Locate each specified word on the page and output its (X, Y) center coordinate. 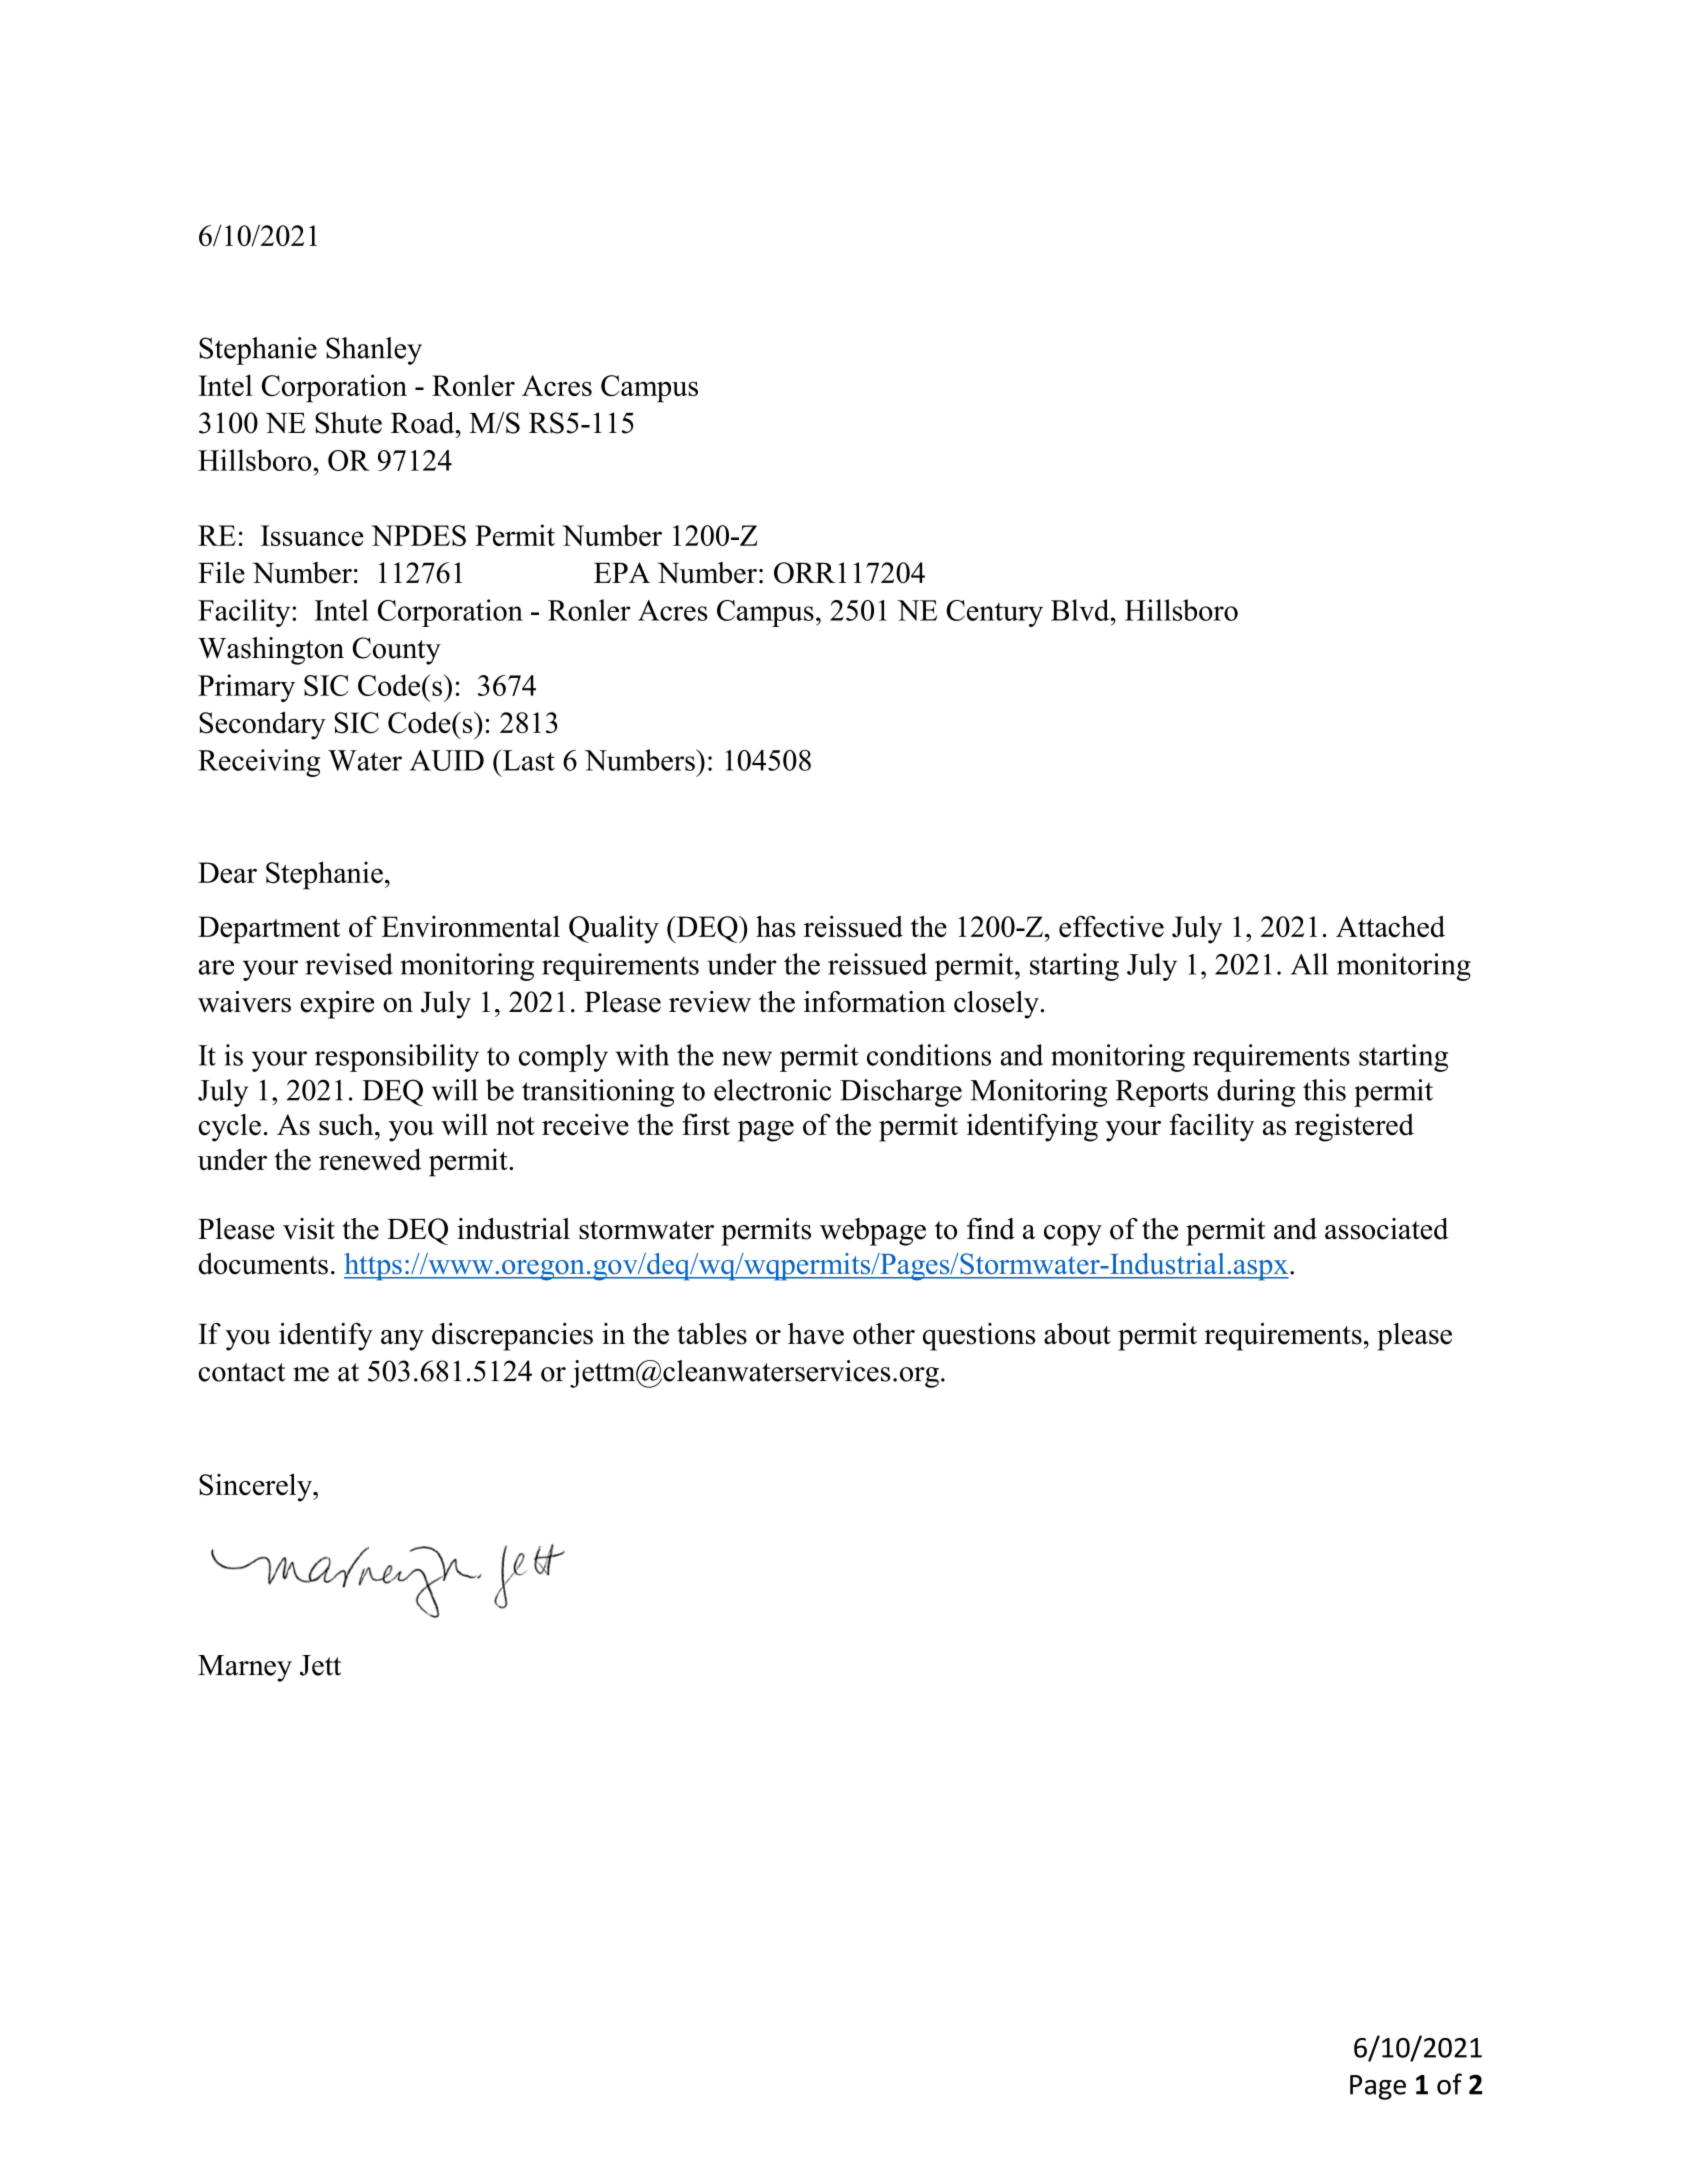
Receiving (259, 763)
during (1256, 1093)
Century (994, 613)
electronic (772, 1090)
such (347, 1125)
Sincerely (256, 1487)
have (816, 1334)
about (1077, 1334)
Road (424, 423)
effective (1111, 926)
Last (528, 760)
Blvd (1081, 610)
